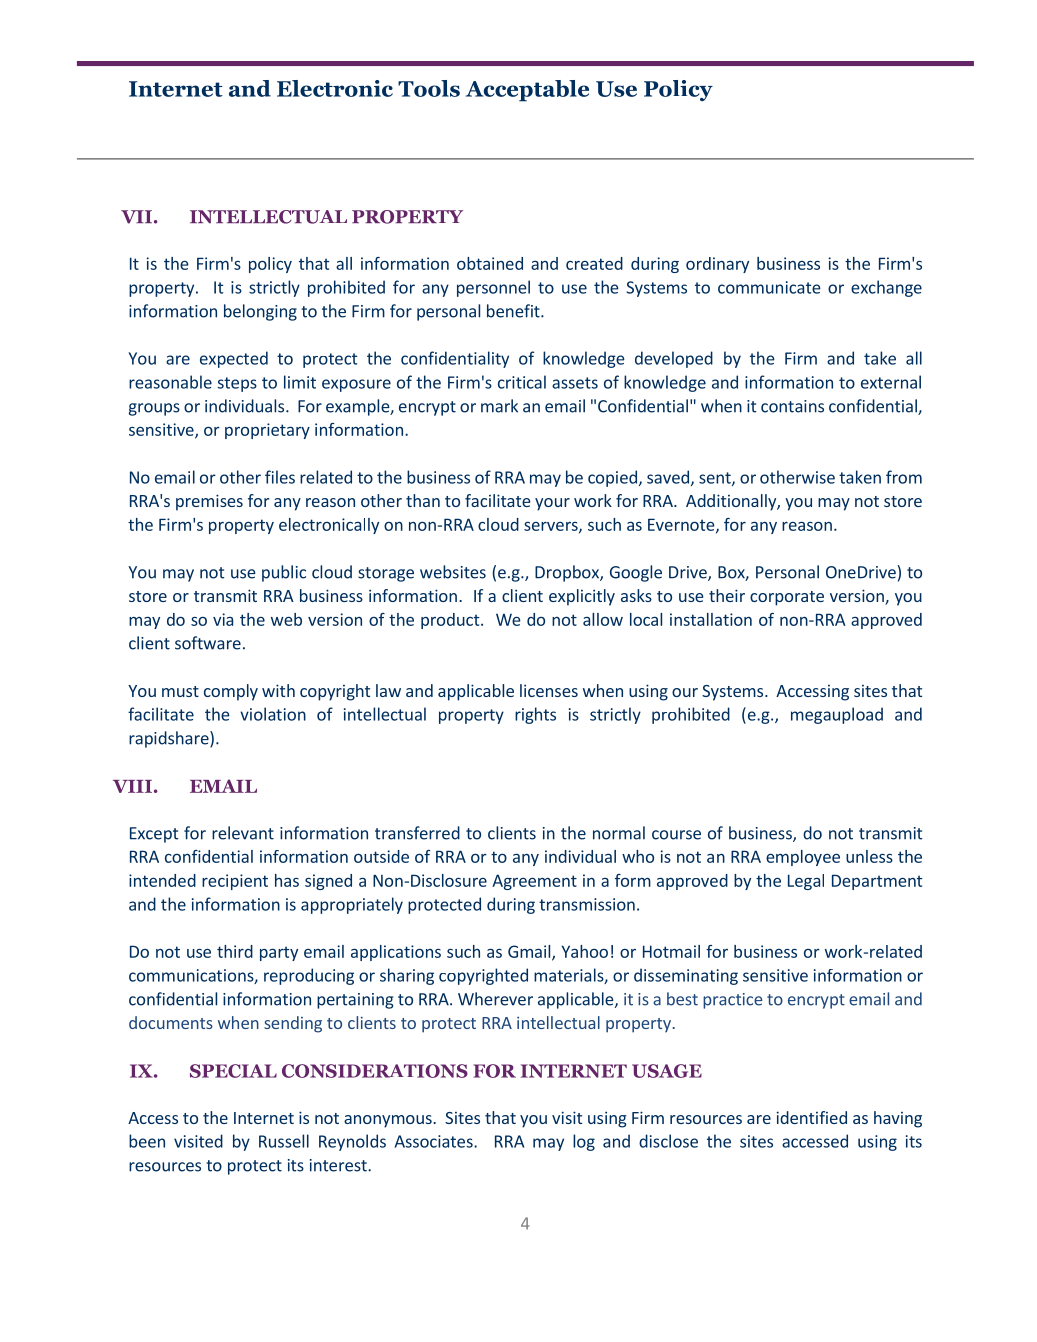 Image resolution: width=1037 pixels, height=1342 pixels. Describe the element at coordinates (522, 382) in the page. I see `critical` at that location.
